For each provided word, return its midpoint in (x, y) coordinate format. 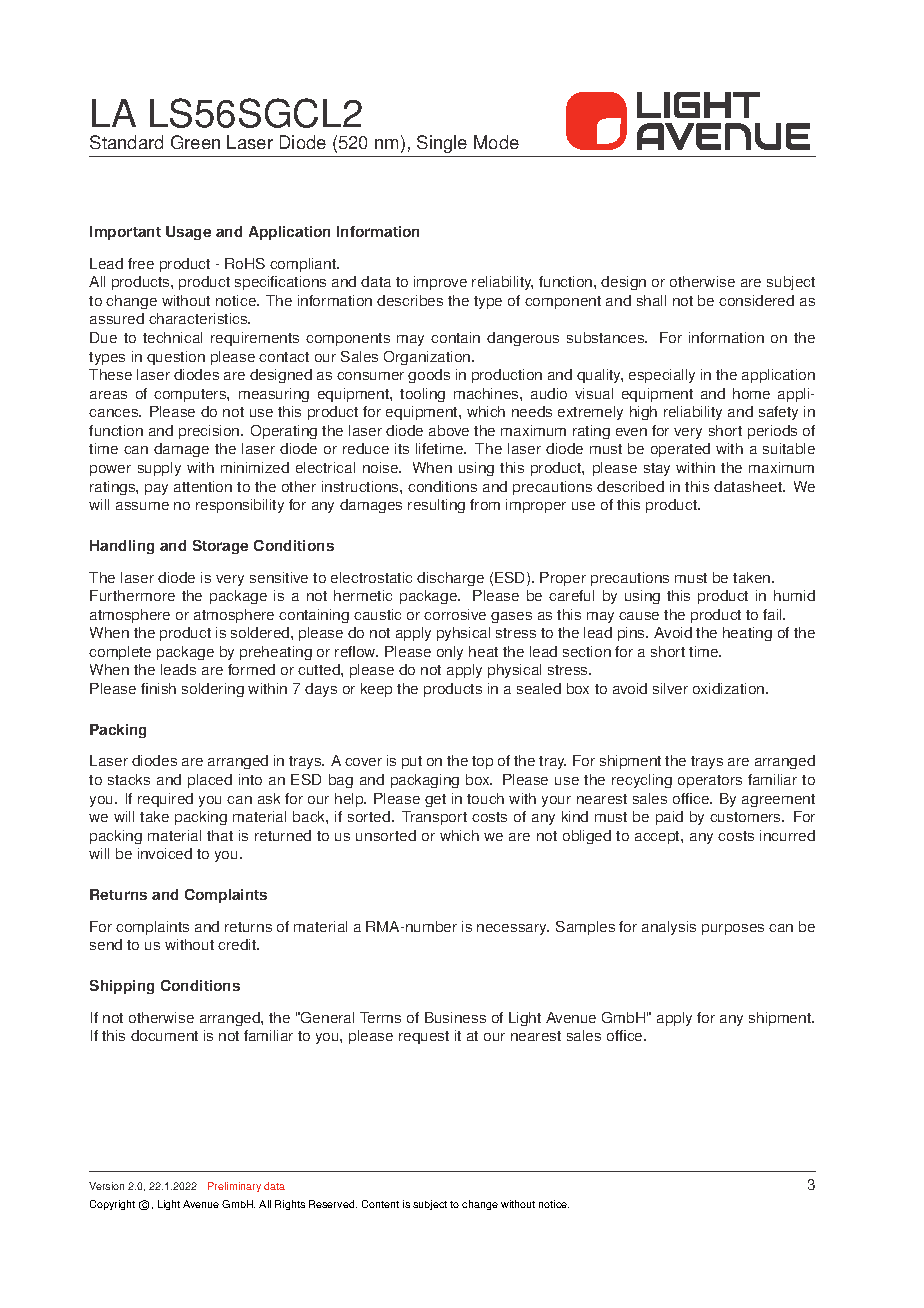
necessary (513, 929)
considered (756, 300)
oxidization (730, 688)
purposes (733, 929)
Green (195, 142)
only (450, 653)
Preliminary (234, 1187)
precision (210, 432)
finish (158, 688)
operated (680, 450)
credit (238, 944)
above (449, 430)
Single (442, 144)
